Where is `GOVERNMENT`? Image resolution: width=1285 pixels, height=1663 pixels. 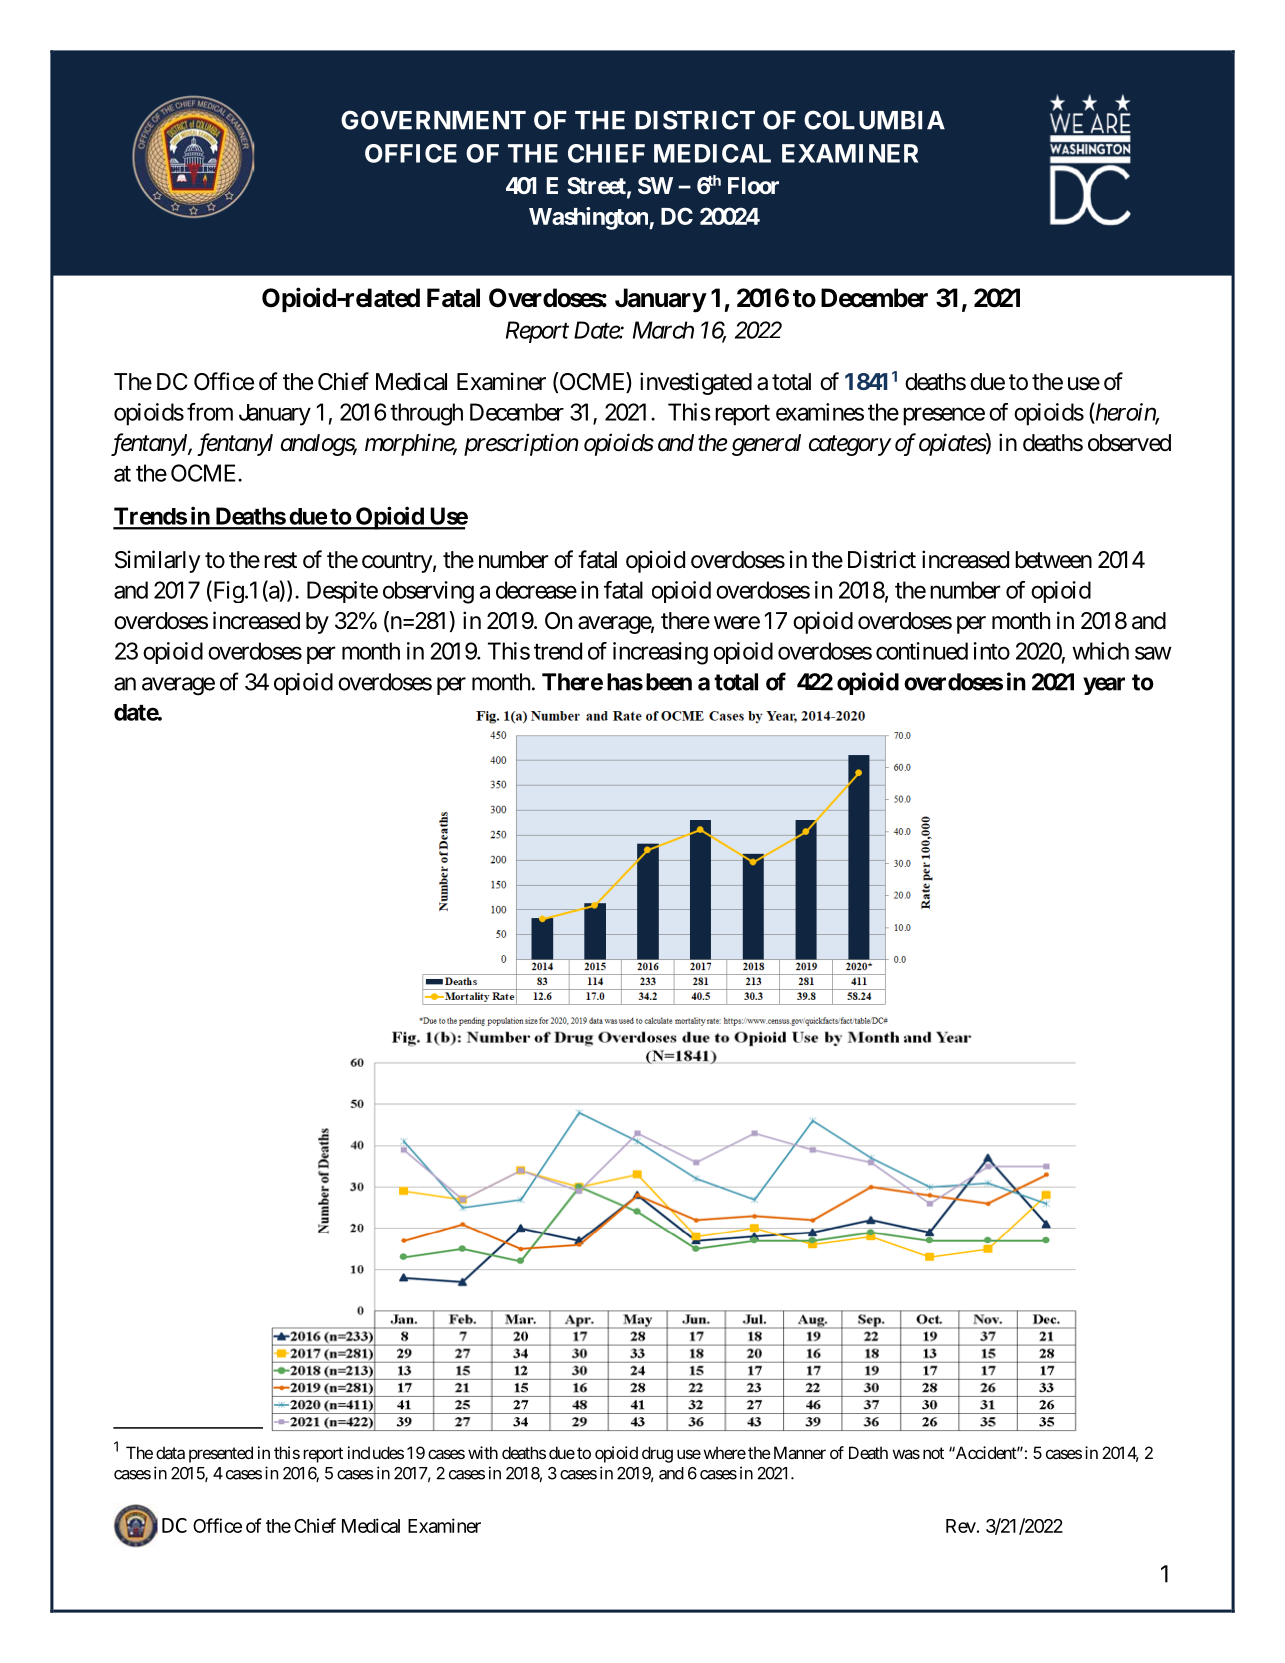
GOVERNMENT is located at coordinates (433, 120).
